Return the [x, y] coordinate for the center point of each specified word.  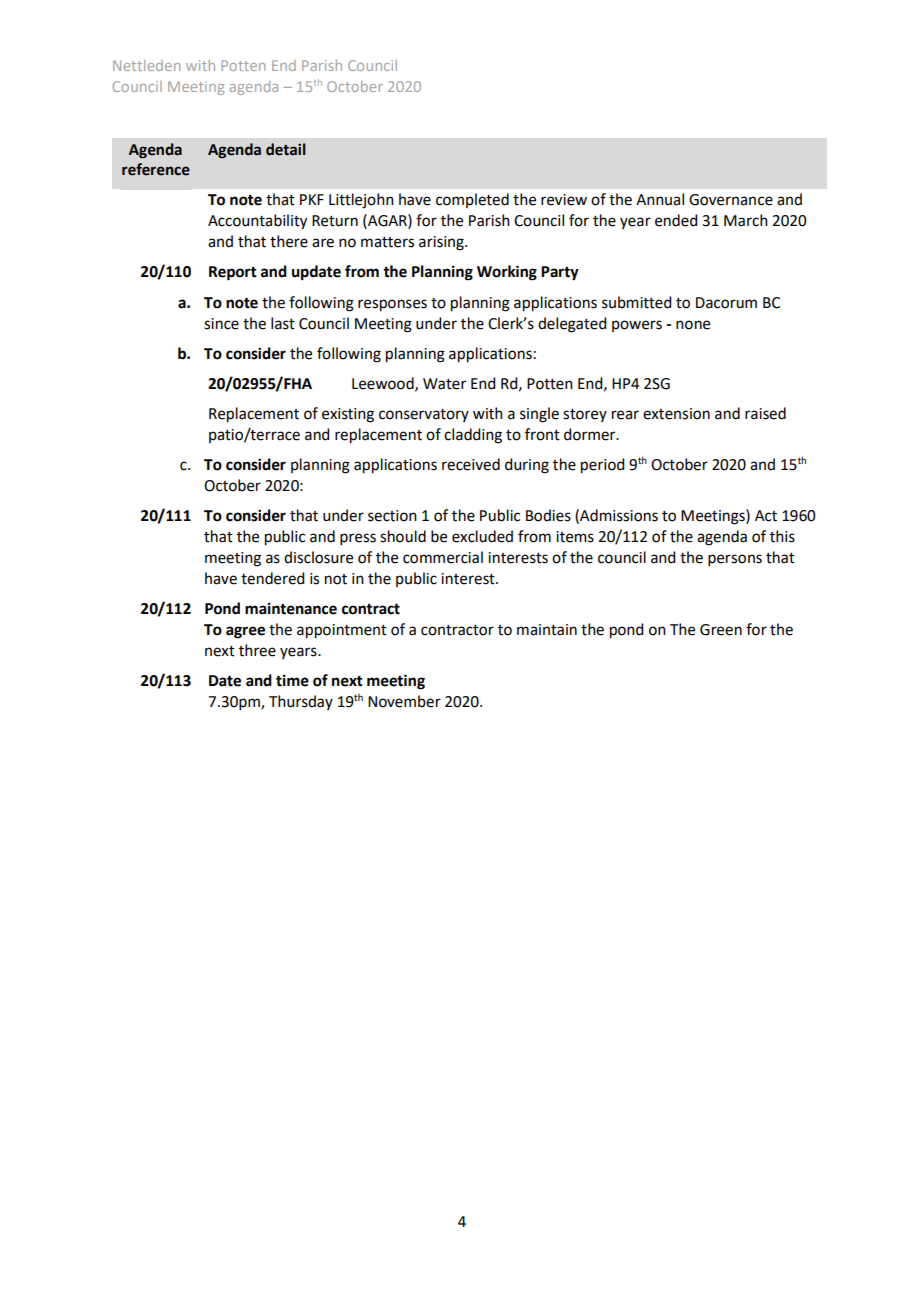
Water [444, 384]
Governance [731, 200]
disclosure [318, 557]
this [782, 536]
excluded [482, 536]
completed [472, 200]
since [221, 324]
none [693, 325]
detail [286, 149]
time [292, 680]
